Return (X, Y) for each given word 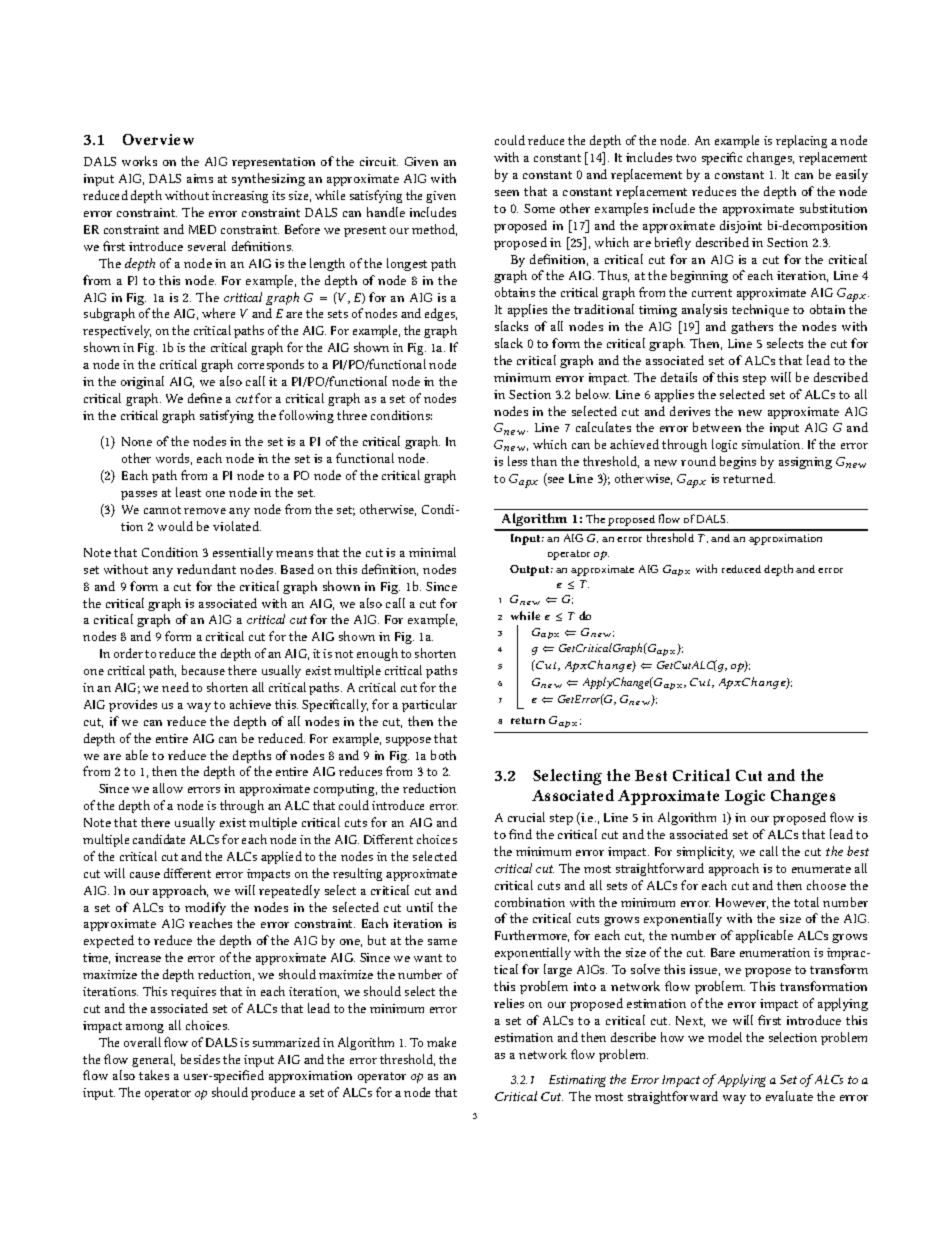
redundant (206, 569)
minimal (432, 552)
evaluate (789, 1096)
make (441, 1042)
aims (200, 178)
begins (738, 462)
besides (200, 1059)
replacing (801, 141)
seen (507, 193)
